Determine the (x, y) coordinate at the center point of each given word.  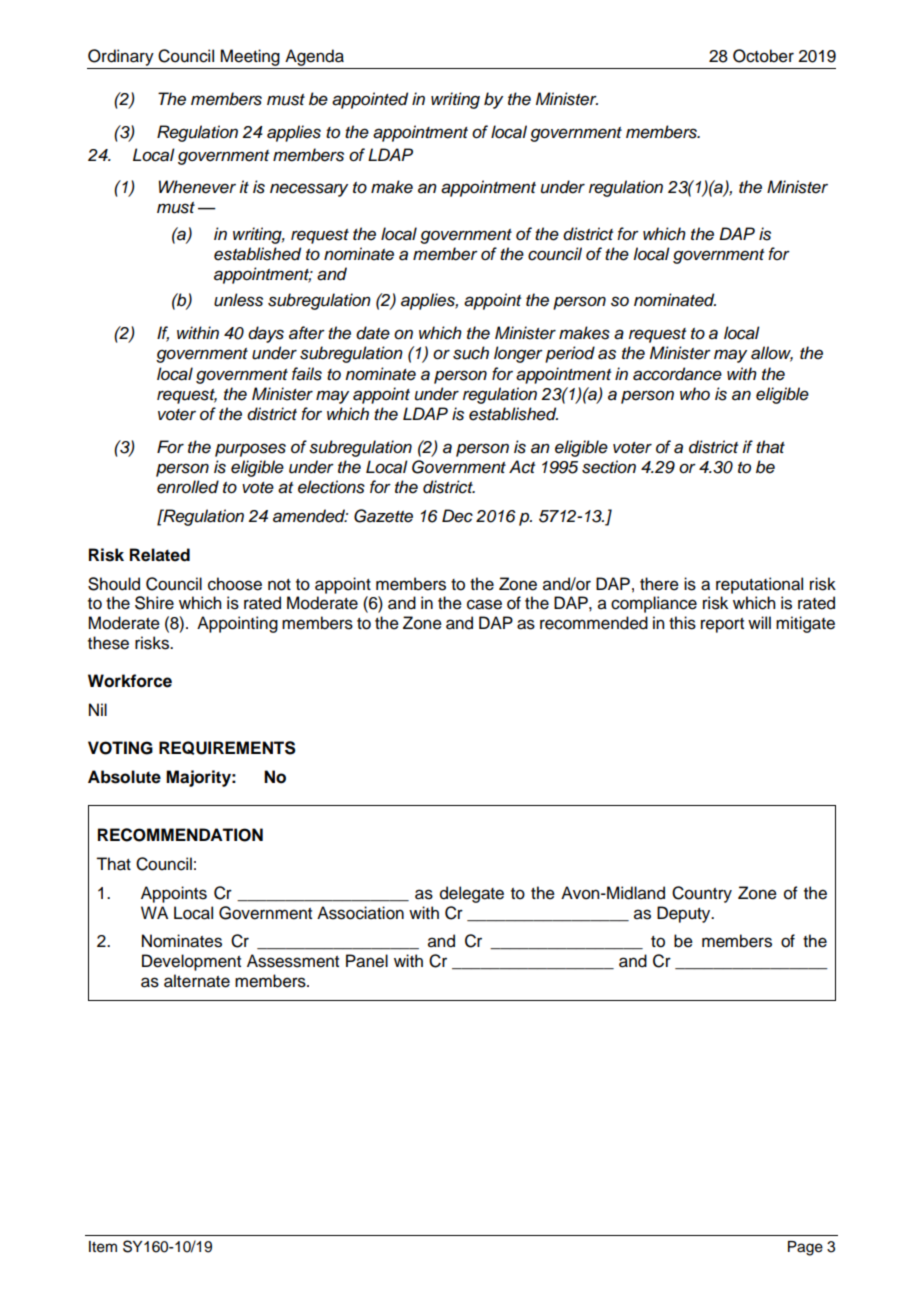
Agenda (314, 57)
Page (805, 1248)
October (763, 56)
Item (103, 1247)
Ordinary (121, 57)
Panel (367, 961)
